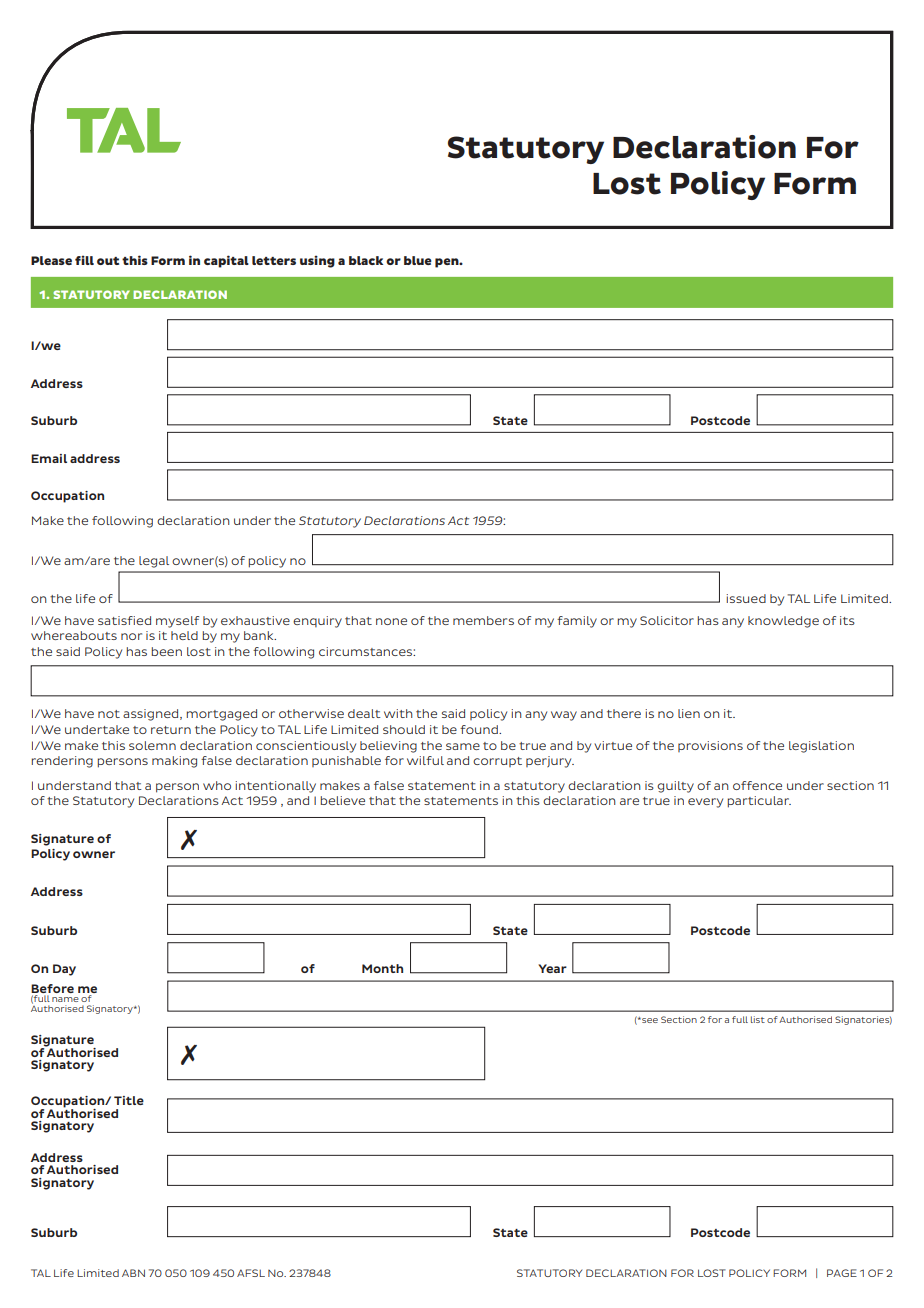  What do you see at coordinates (425, 760) in the screenshot?
I see `wilful` at bounding box center [425, 760].
